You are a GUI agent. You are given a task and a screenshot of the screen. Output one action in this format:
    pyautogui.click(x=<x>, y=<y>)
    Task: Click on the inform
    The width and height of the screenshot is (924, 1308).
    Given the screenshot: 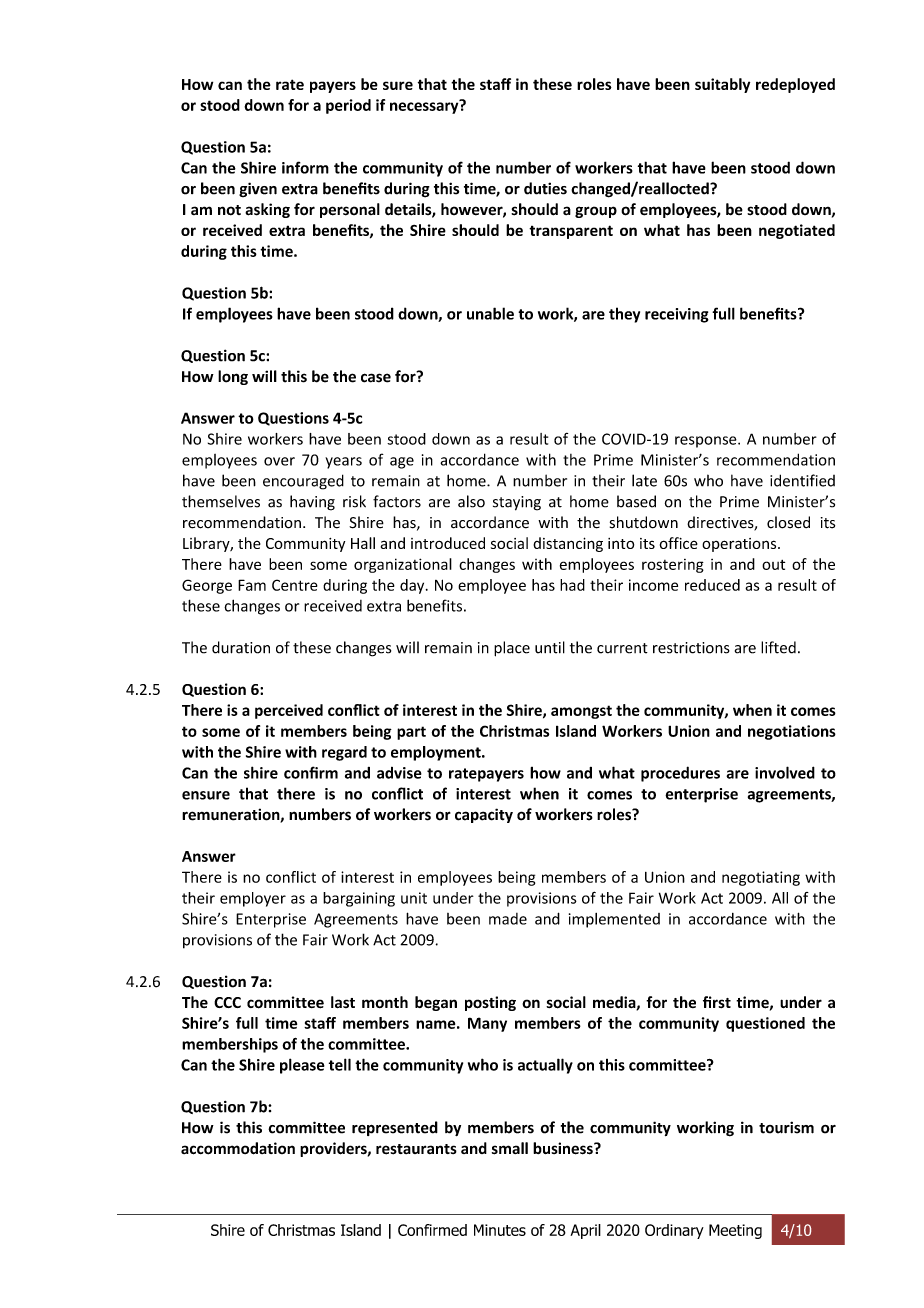 What is the action you would take?
    pyautogui.click(x=305, y=167)
